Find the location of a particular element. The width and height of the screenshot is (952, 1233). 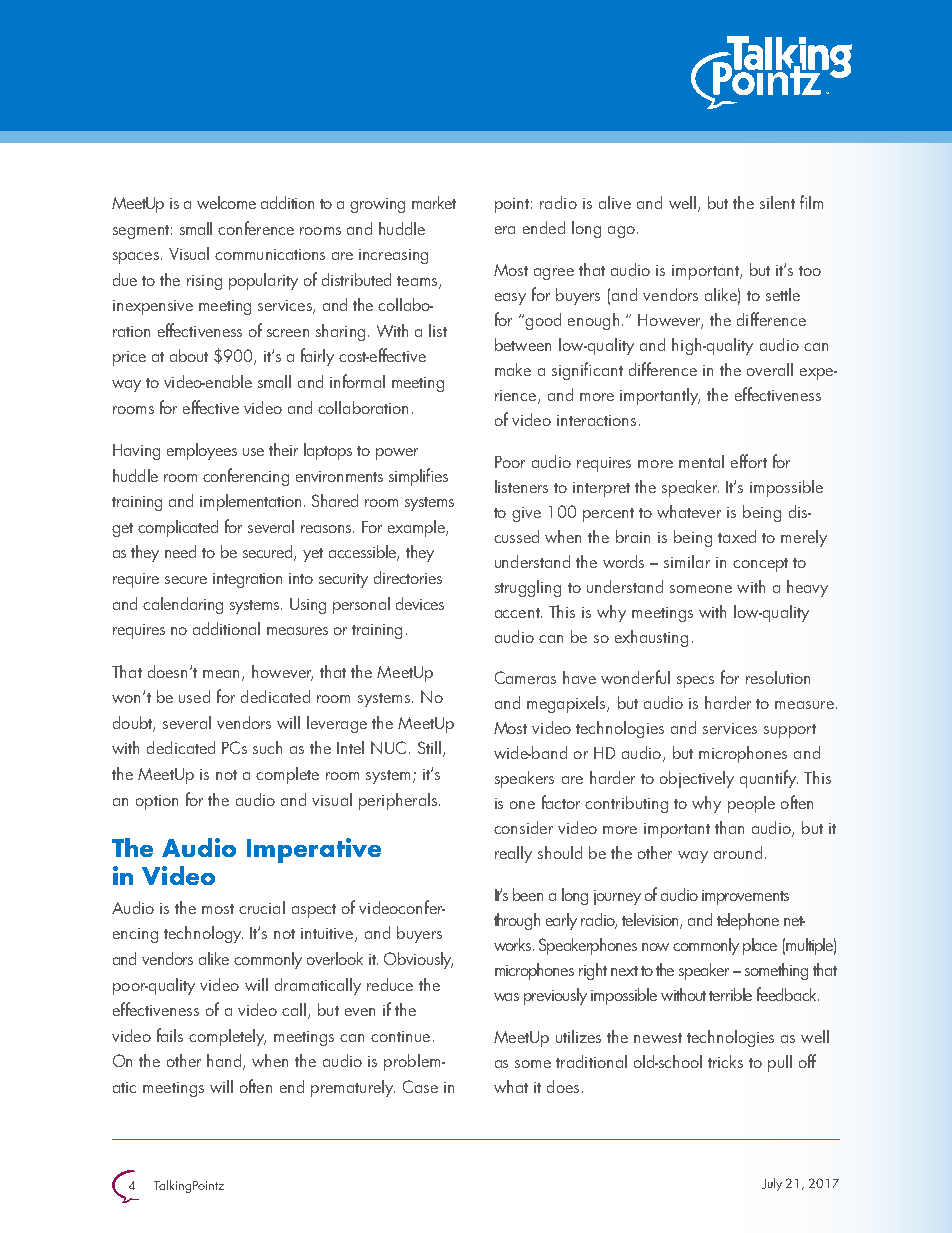

Case is located at coordinates (420, 1086).
